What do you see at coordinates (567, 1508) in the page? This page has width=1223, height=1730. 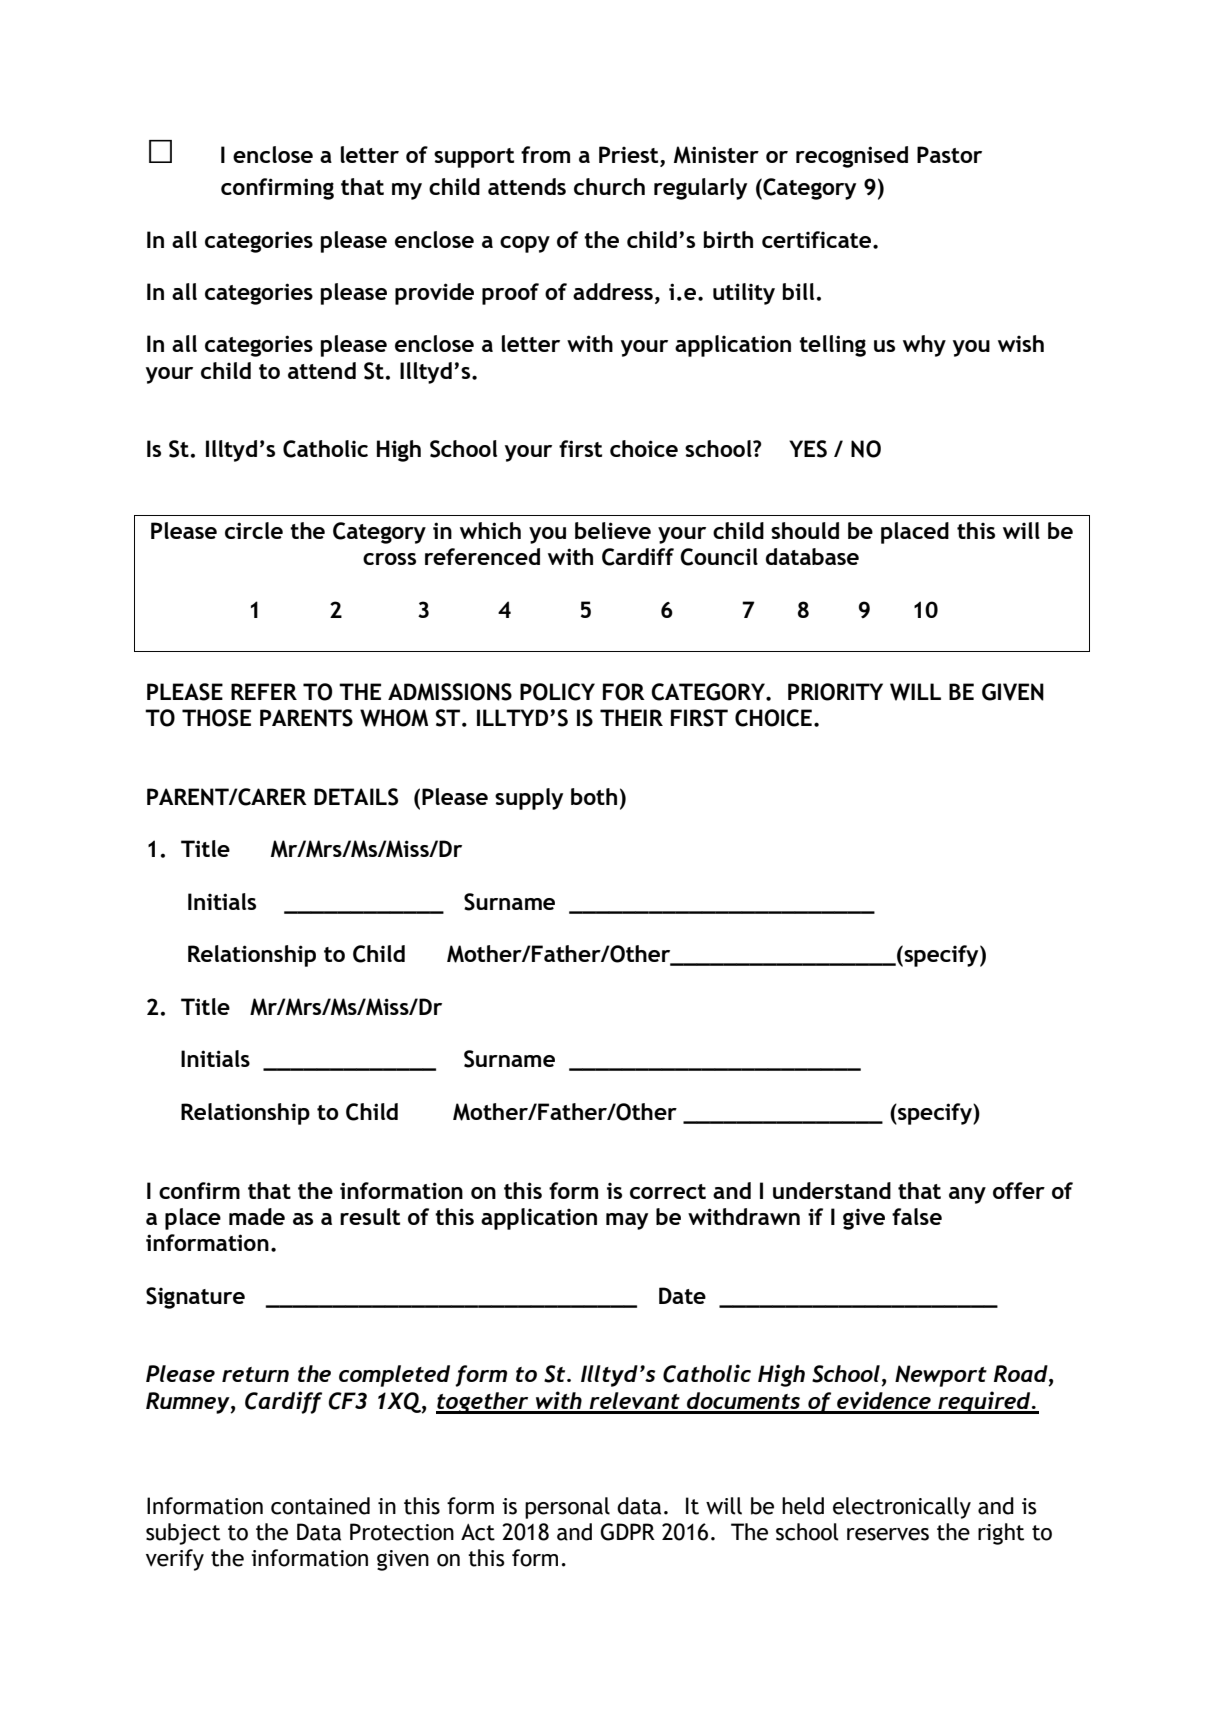 I see `personal` at bounding box center [567, 1508].
